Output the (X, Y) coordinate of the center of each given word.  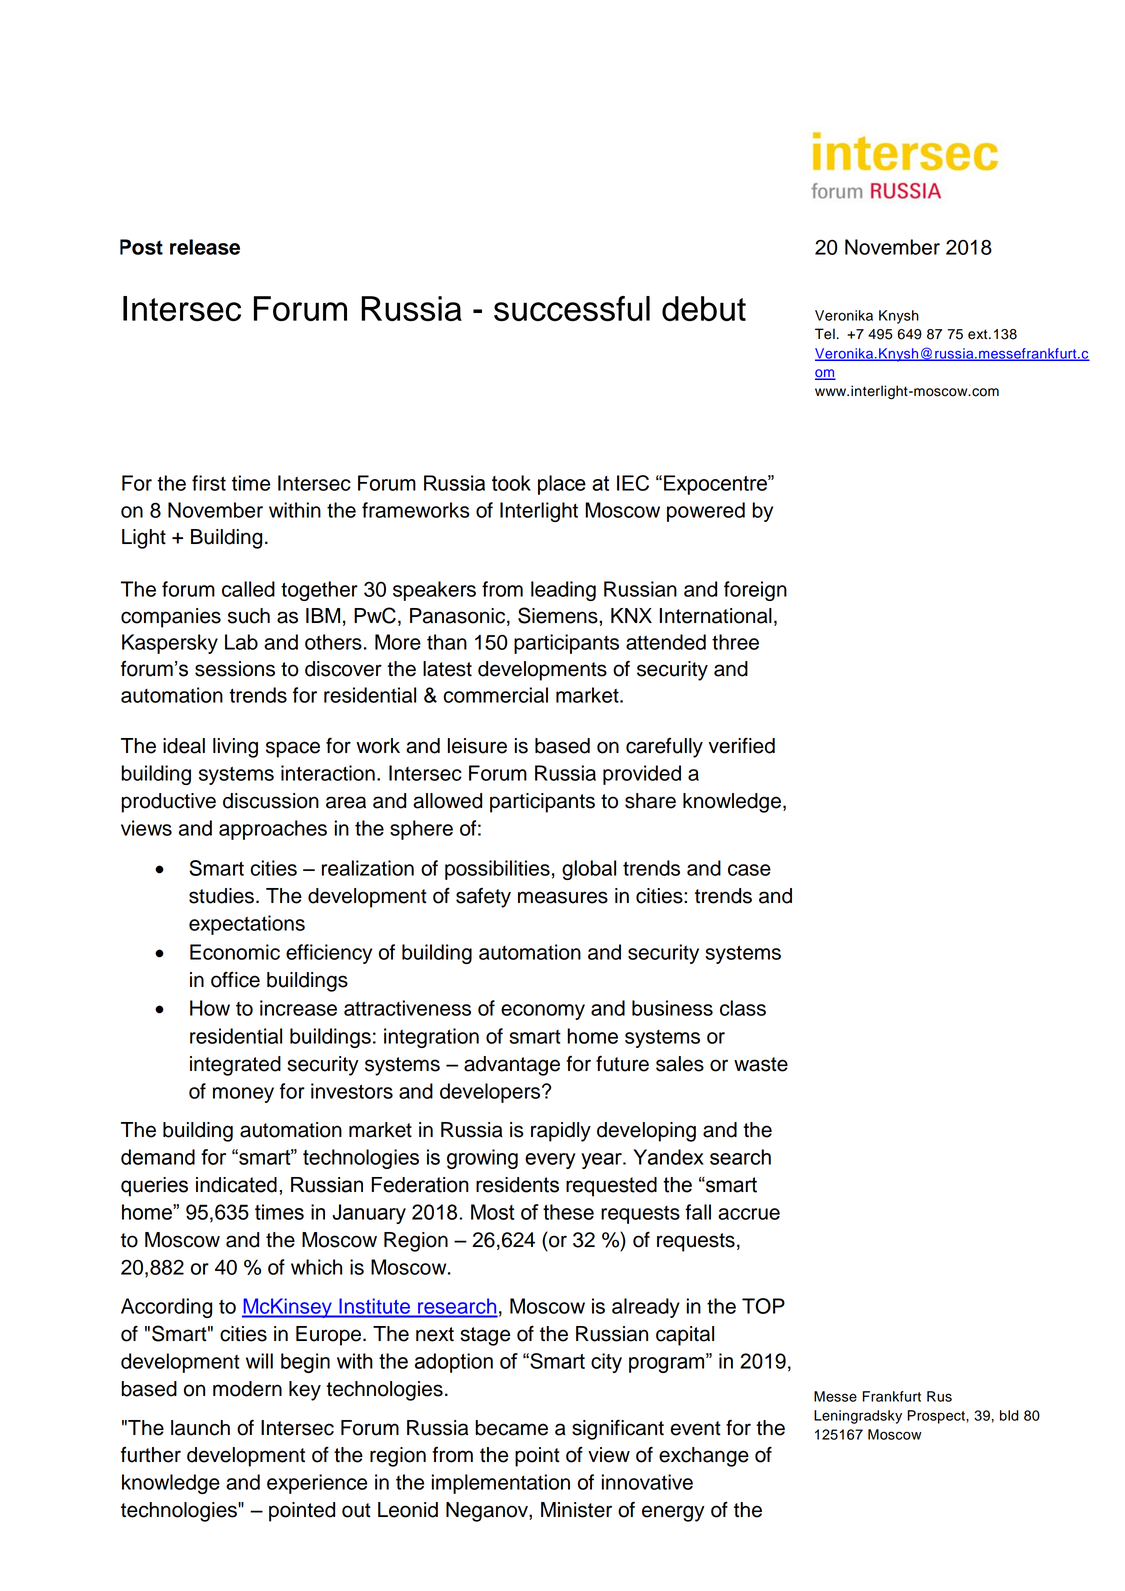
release (205, 247)
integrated (235, 1066)
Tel (825, 334)
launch (200, 1428)
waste (761, 1064)
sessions (235, 669)
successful (572, 308)
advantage (512, 1066)
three (735, 642)
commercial (495, 695)
